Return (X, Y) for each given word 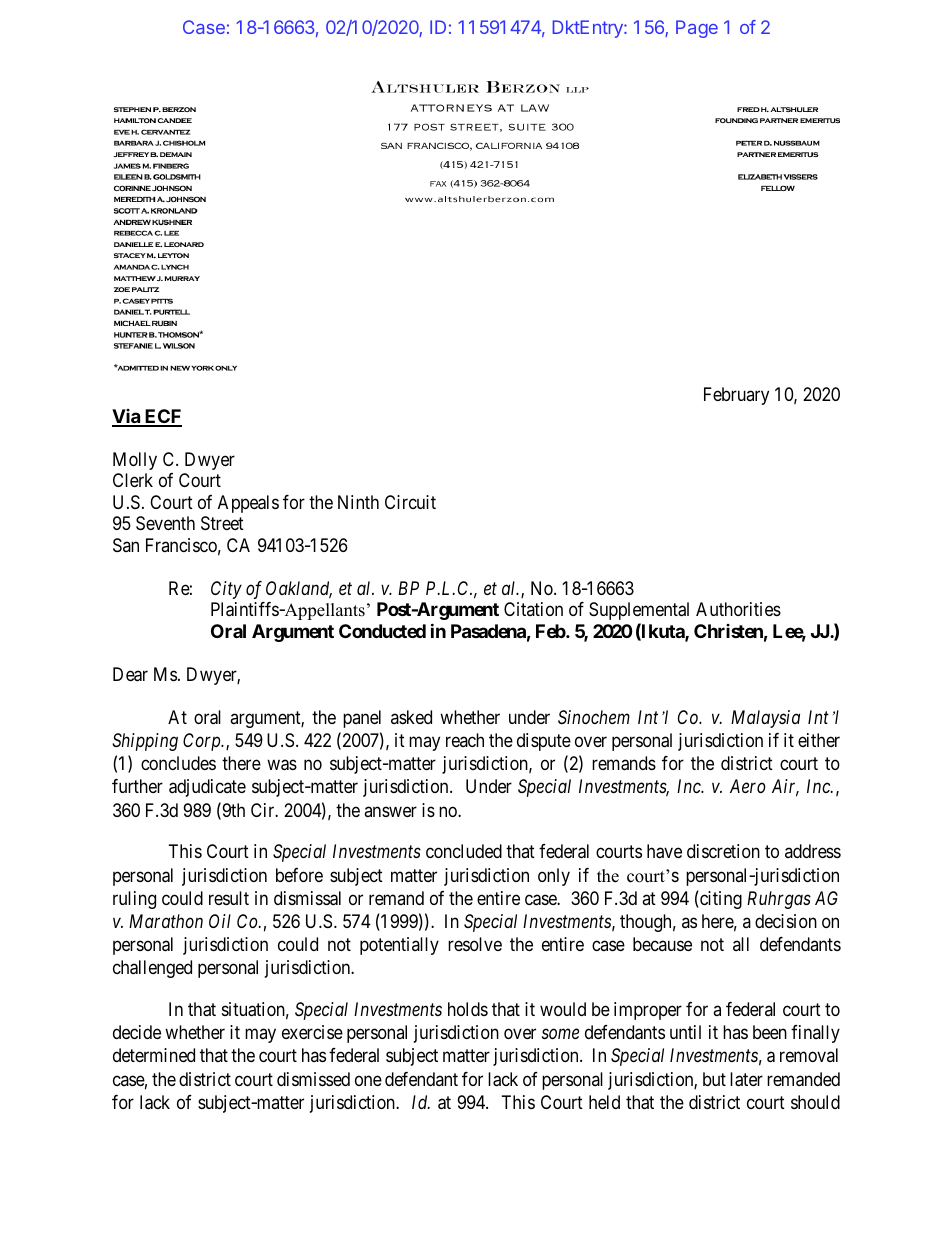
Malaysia (765, 719)
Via (127, 417)
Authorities (738, 609)
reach (465, 740)
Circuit (410, 502)
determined (154, 1055)
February (736, 396)
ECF (162, 417)
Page (697, 29)
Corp (203, 742)
